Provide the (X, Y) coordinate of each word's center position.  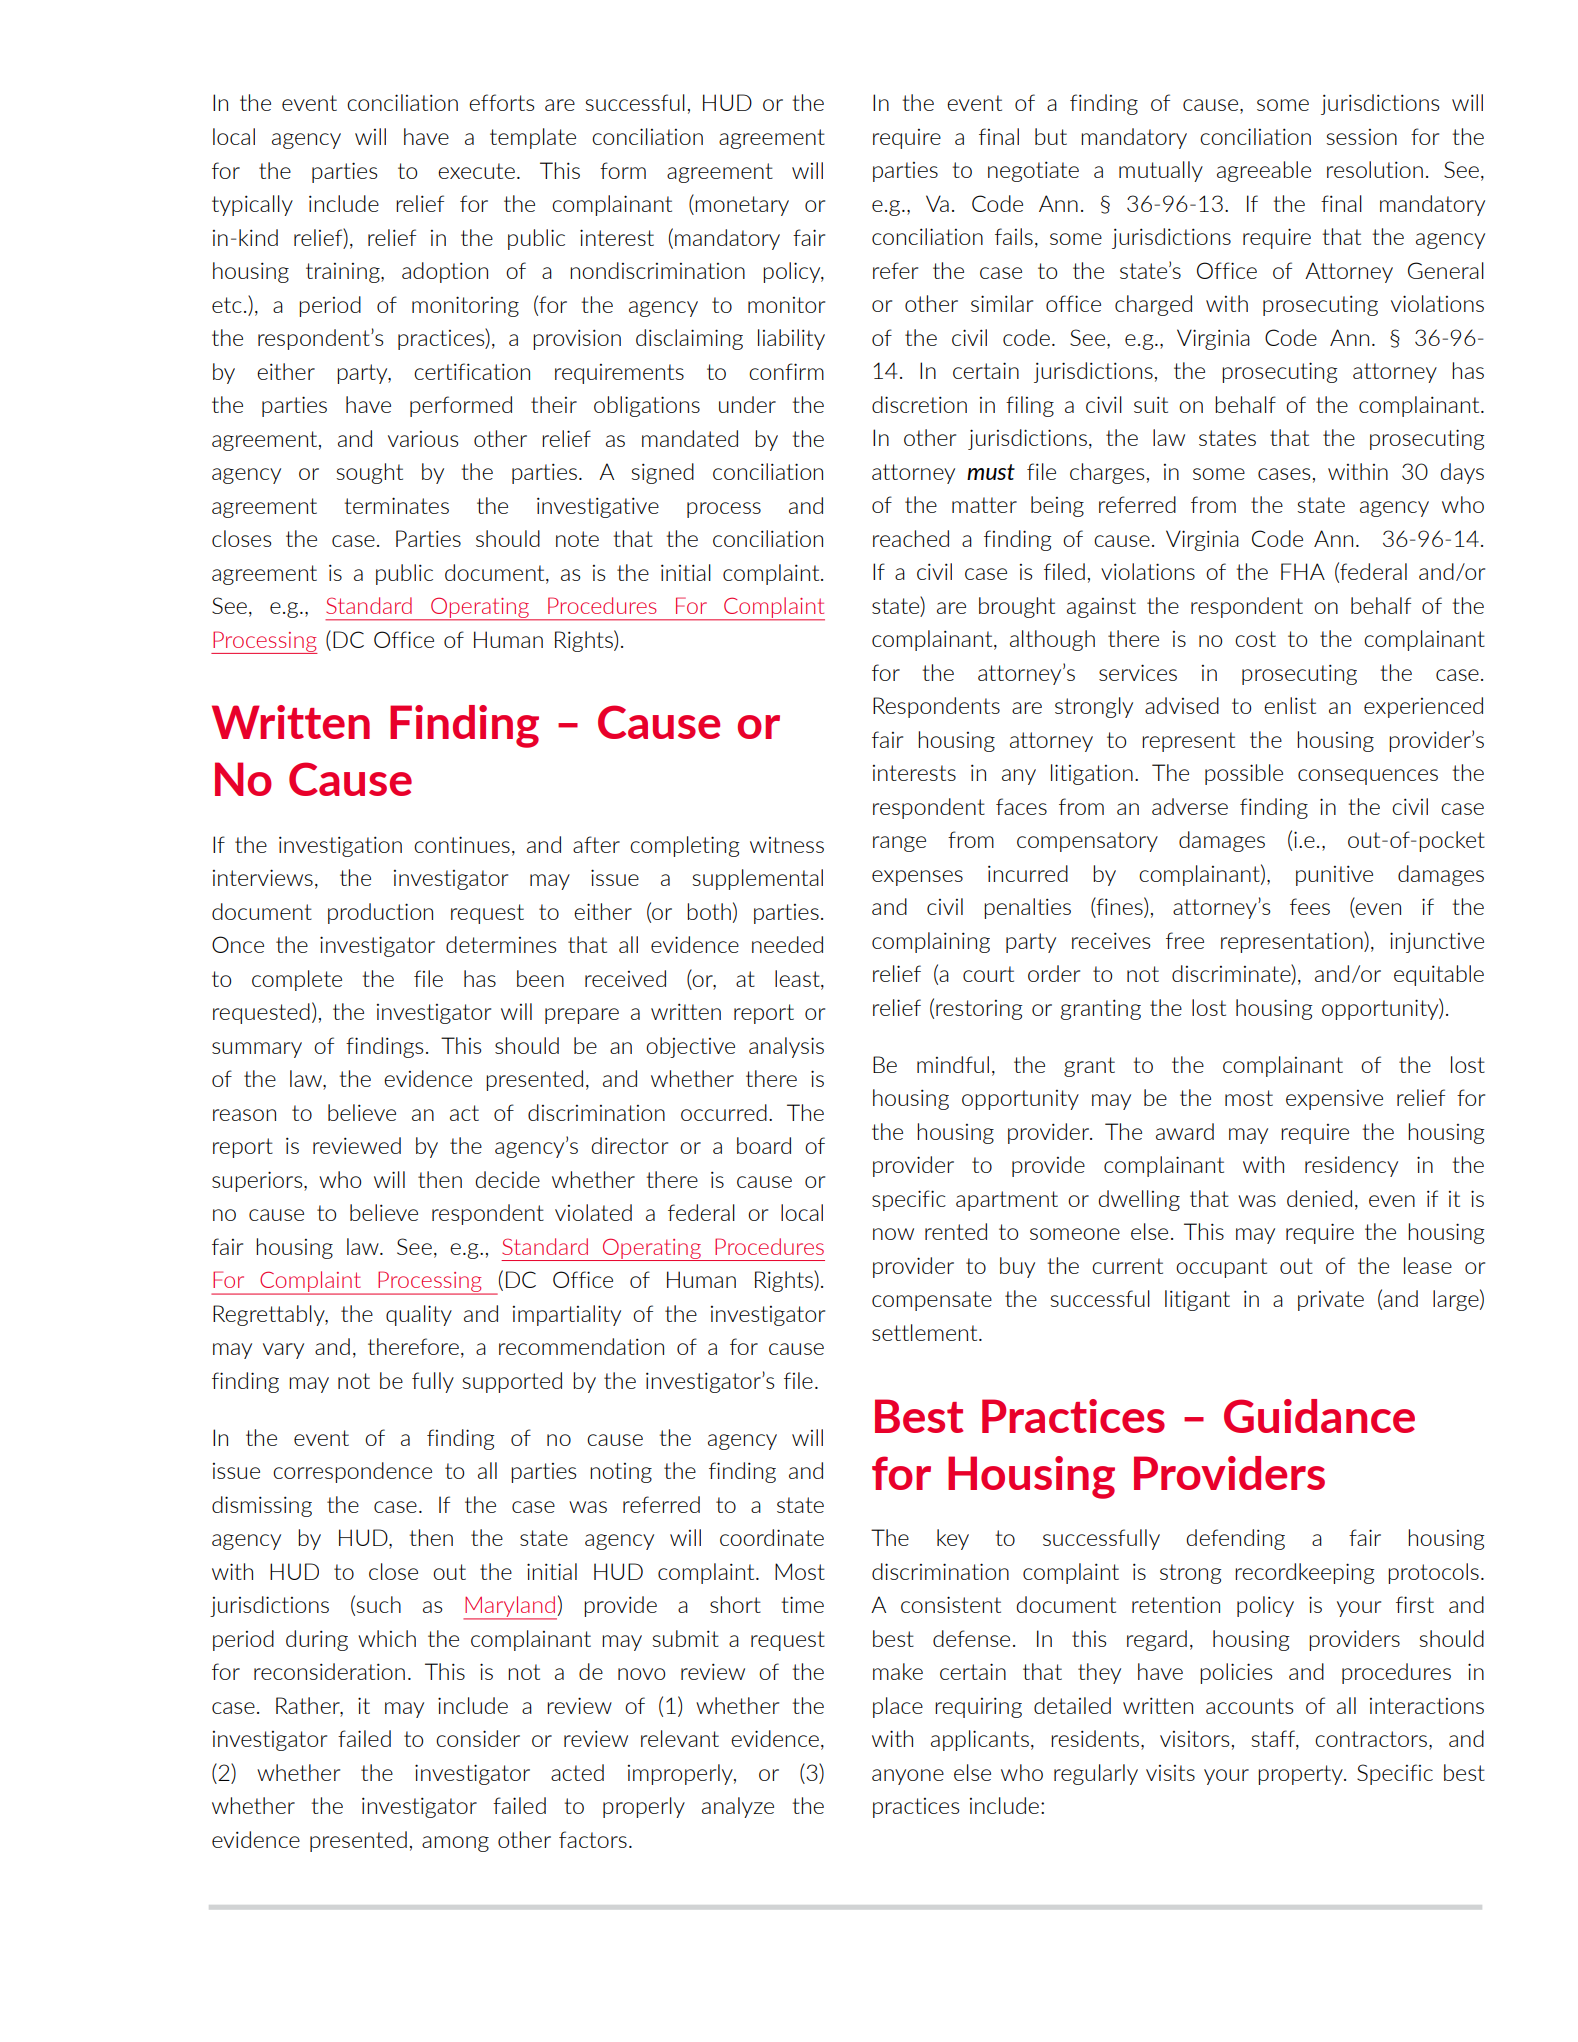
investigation (340, 846)
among (455, 1844)
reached (911, 538)
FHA (1303, 571)
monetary (742, 206)
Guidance (1319, 1416)
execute (476, 171)
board (764, 1145)
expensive (1334, 1100)
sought (370, 473)
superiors (258, 1181)
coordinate (772, 1537)
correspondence (352, 1472)
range (899, 844)
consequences (1368, 777)
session (1362, 137)
